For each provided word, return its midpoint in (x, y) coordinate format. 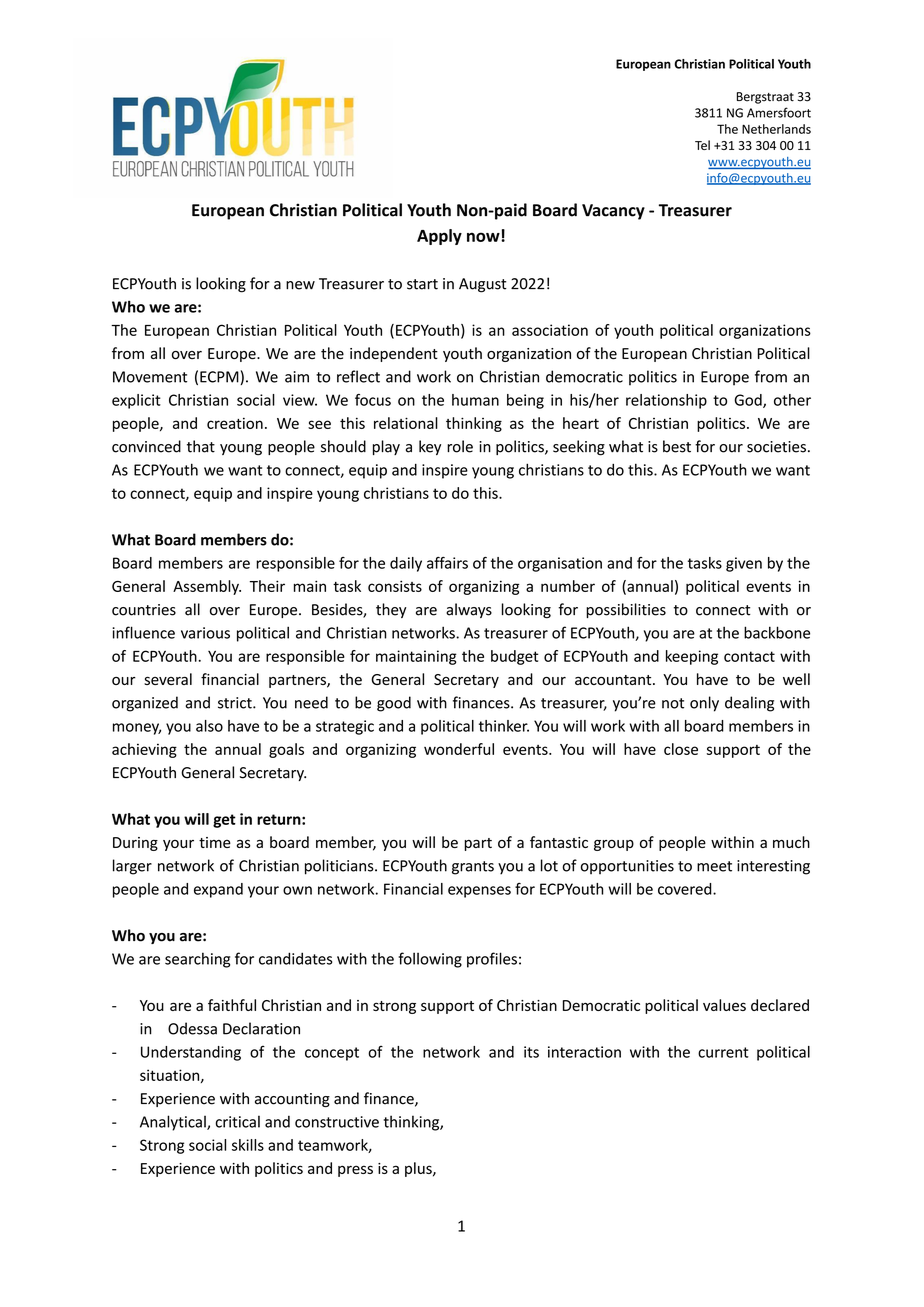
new (300, 285)
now (484, 237)
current (723, 1052)
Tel (702, 145)
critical (237, 1121)
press (355, 1171)
